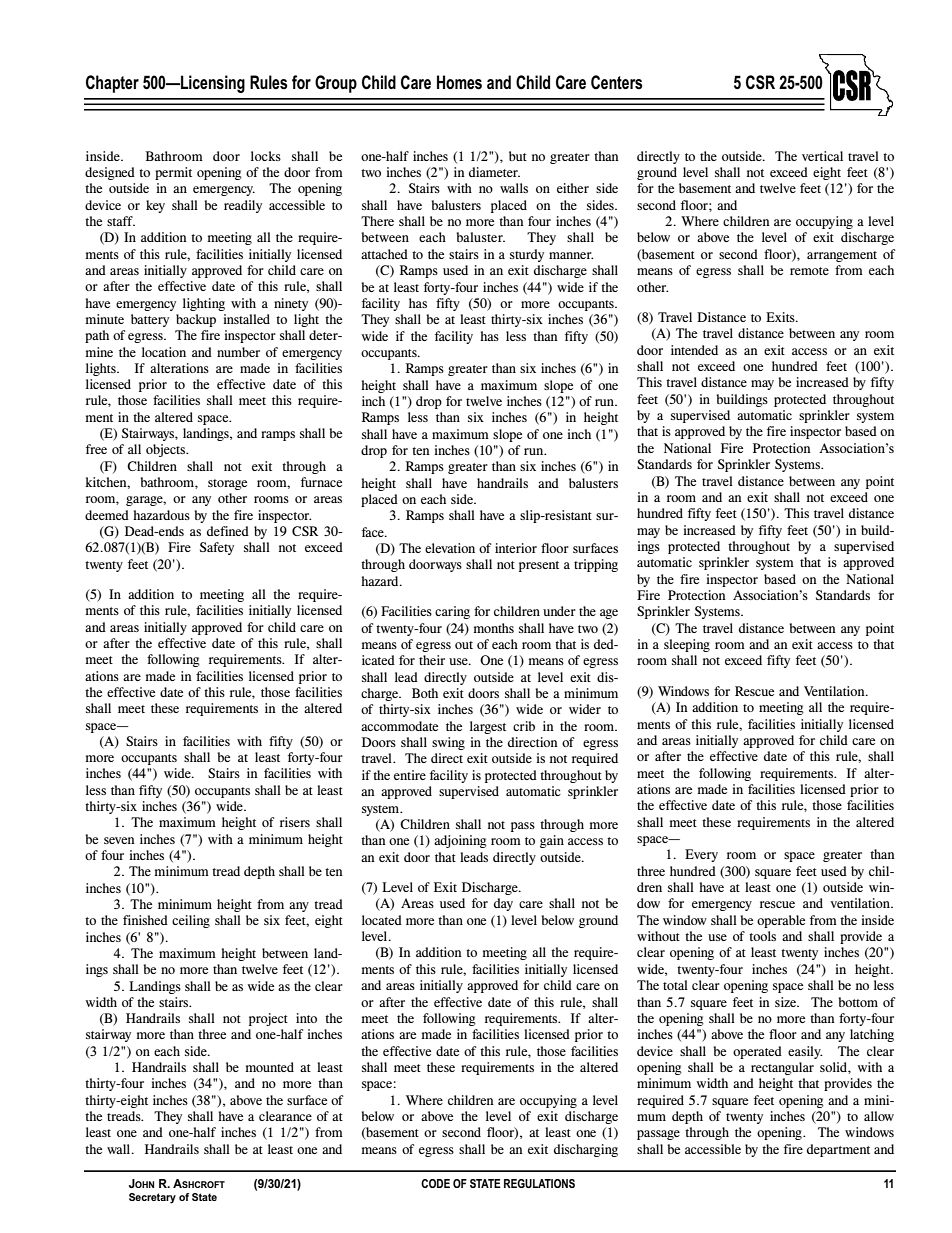  I want to click on Safety, so click(217, 548).
